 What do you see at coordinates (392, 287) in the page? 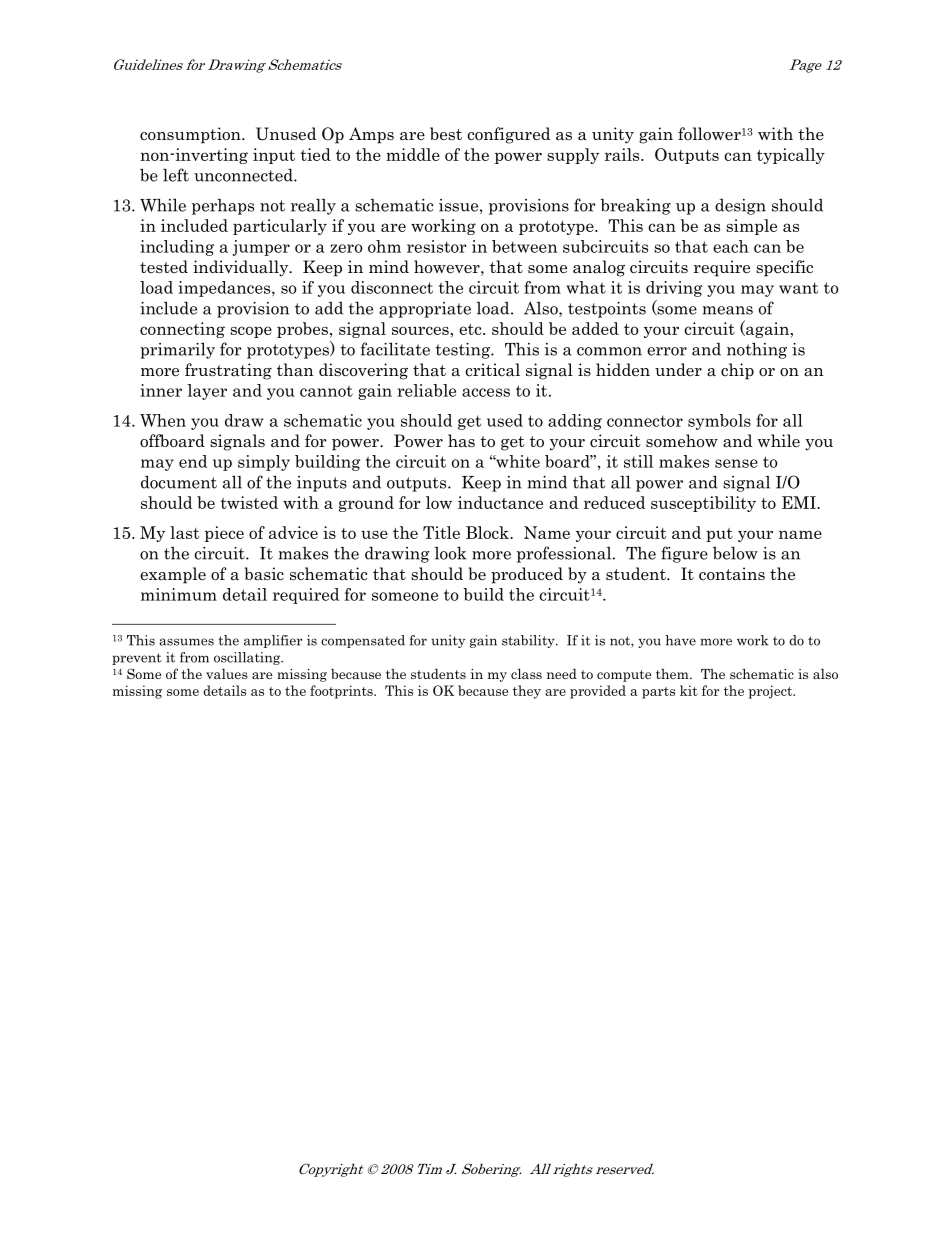
I see `disconnect` at bounding box center [392, 287].
